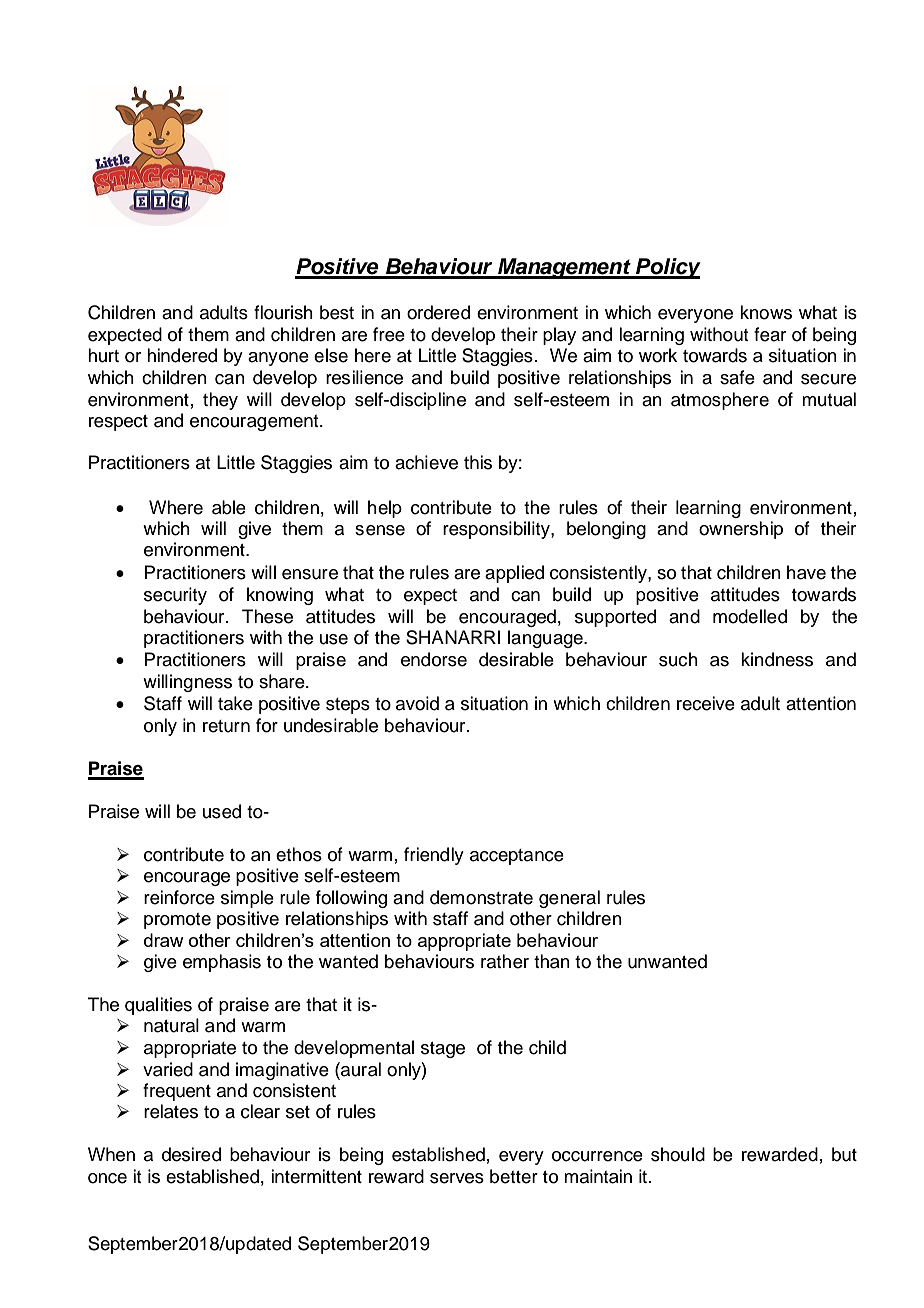 This page has height=1308, width=924. I want to click on return, so click(226, 726).
